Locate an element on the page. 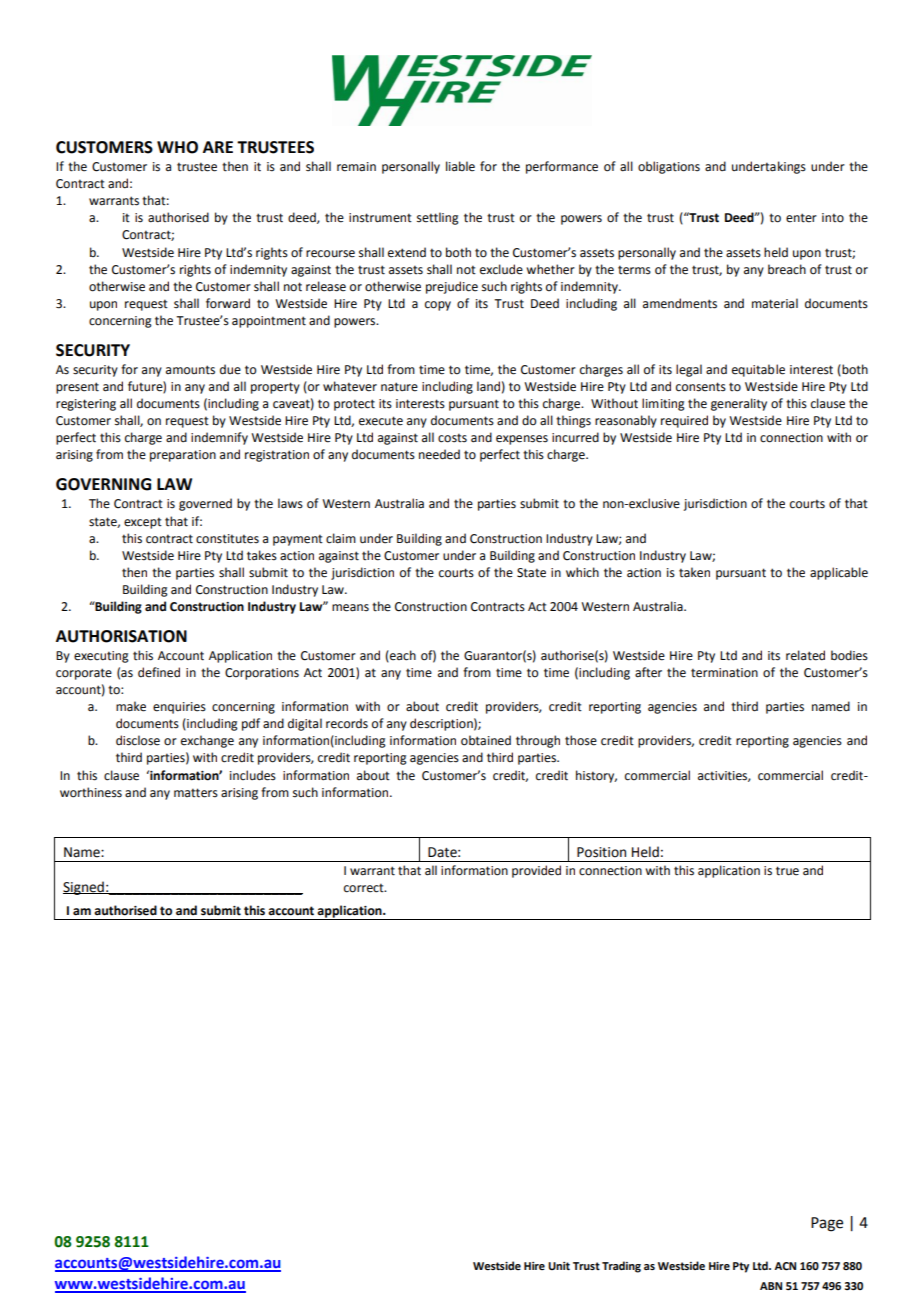 This image has height=1308, width=924. WHO is located at coordinates (177, 147).
